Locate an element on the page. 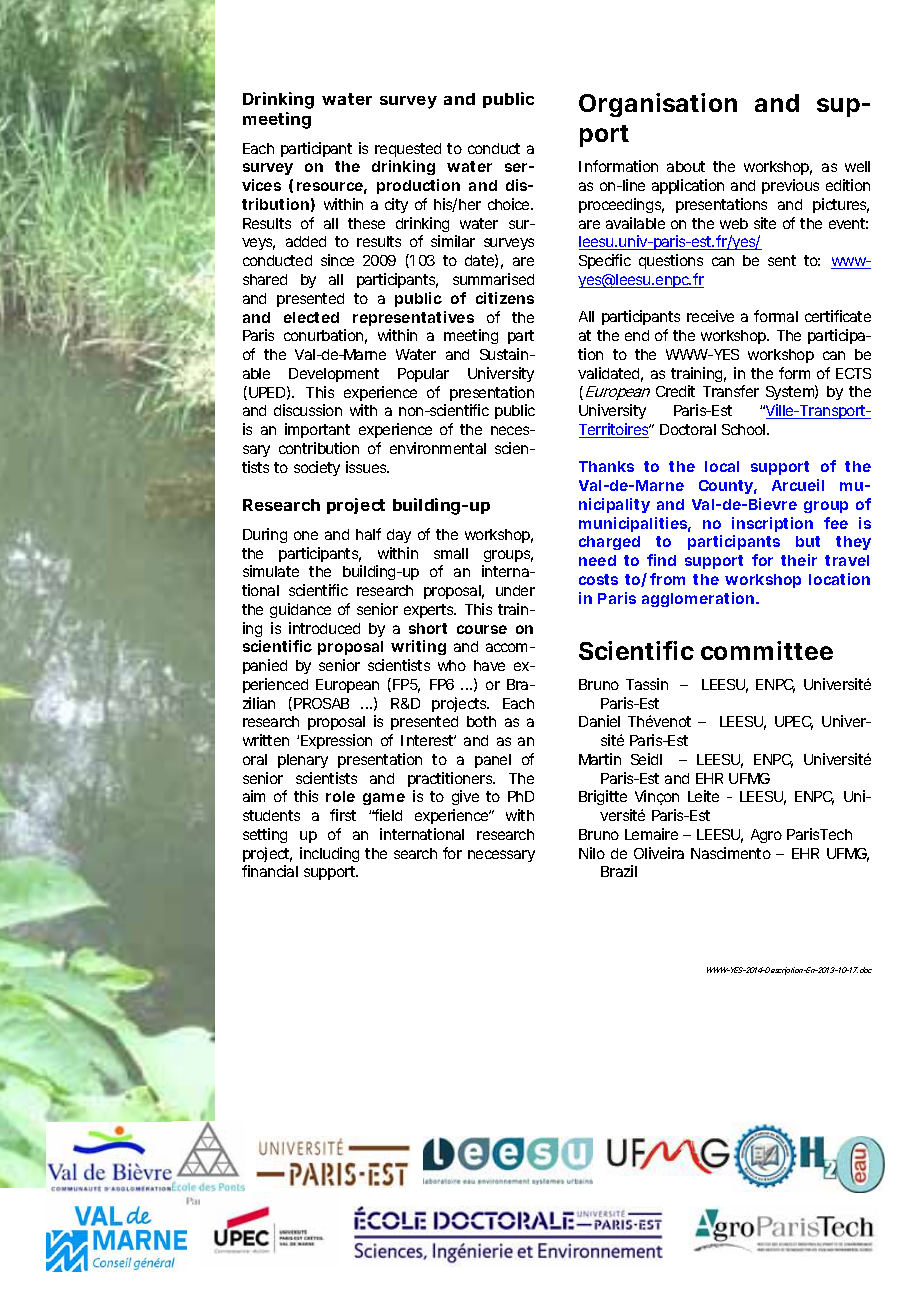  Brazil is located at coordinates (619, 871).
